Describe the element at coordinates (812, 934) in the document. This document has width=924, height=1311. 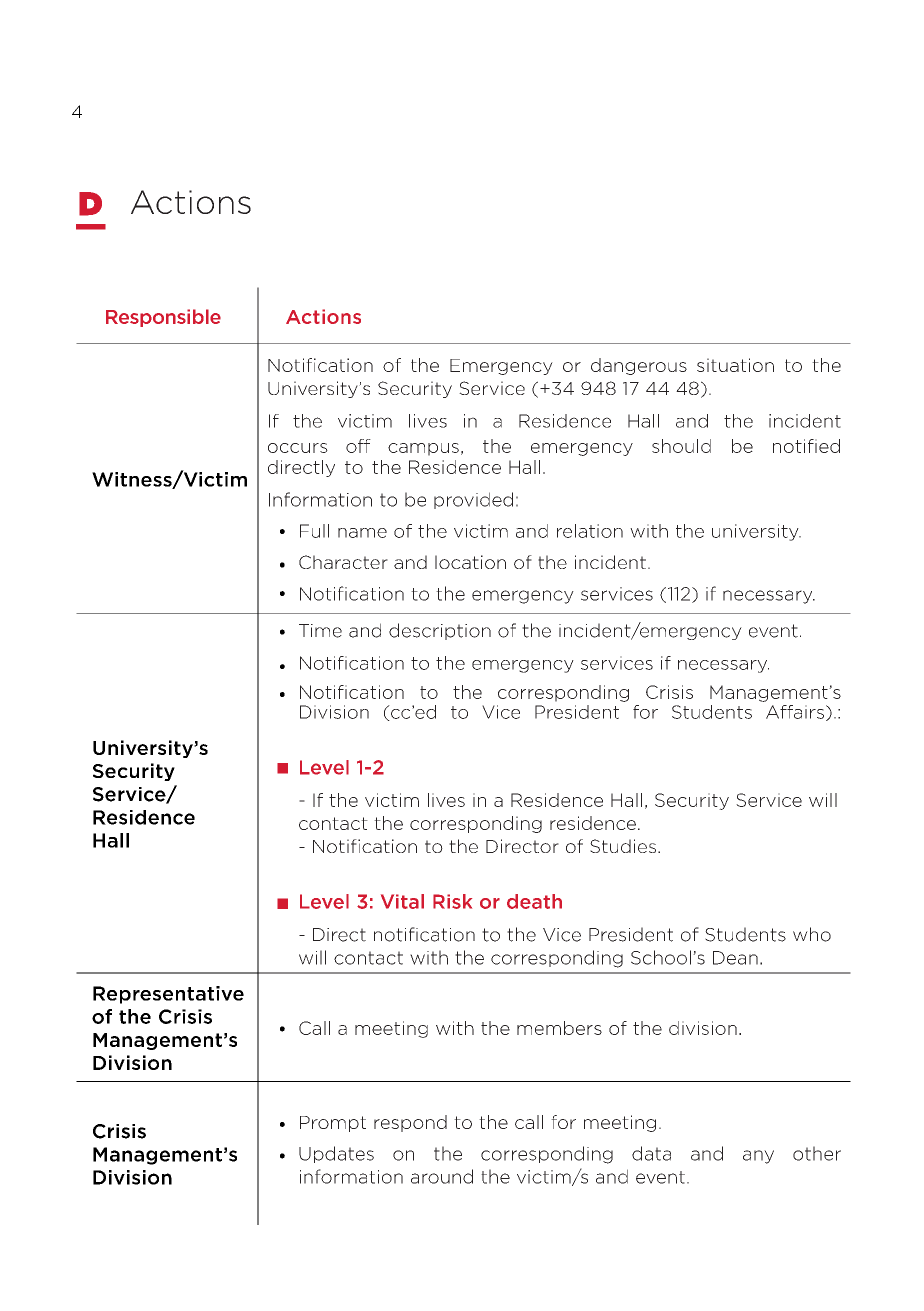
I see `who` at that location.
